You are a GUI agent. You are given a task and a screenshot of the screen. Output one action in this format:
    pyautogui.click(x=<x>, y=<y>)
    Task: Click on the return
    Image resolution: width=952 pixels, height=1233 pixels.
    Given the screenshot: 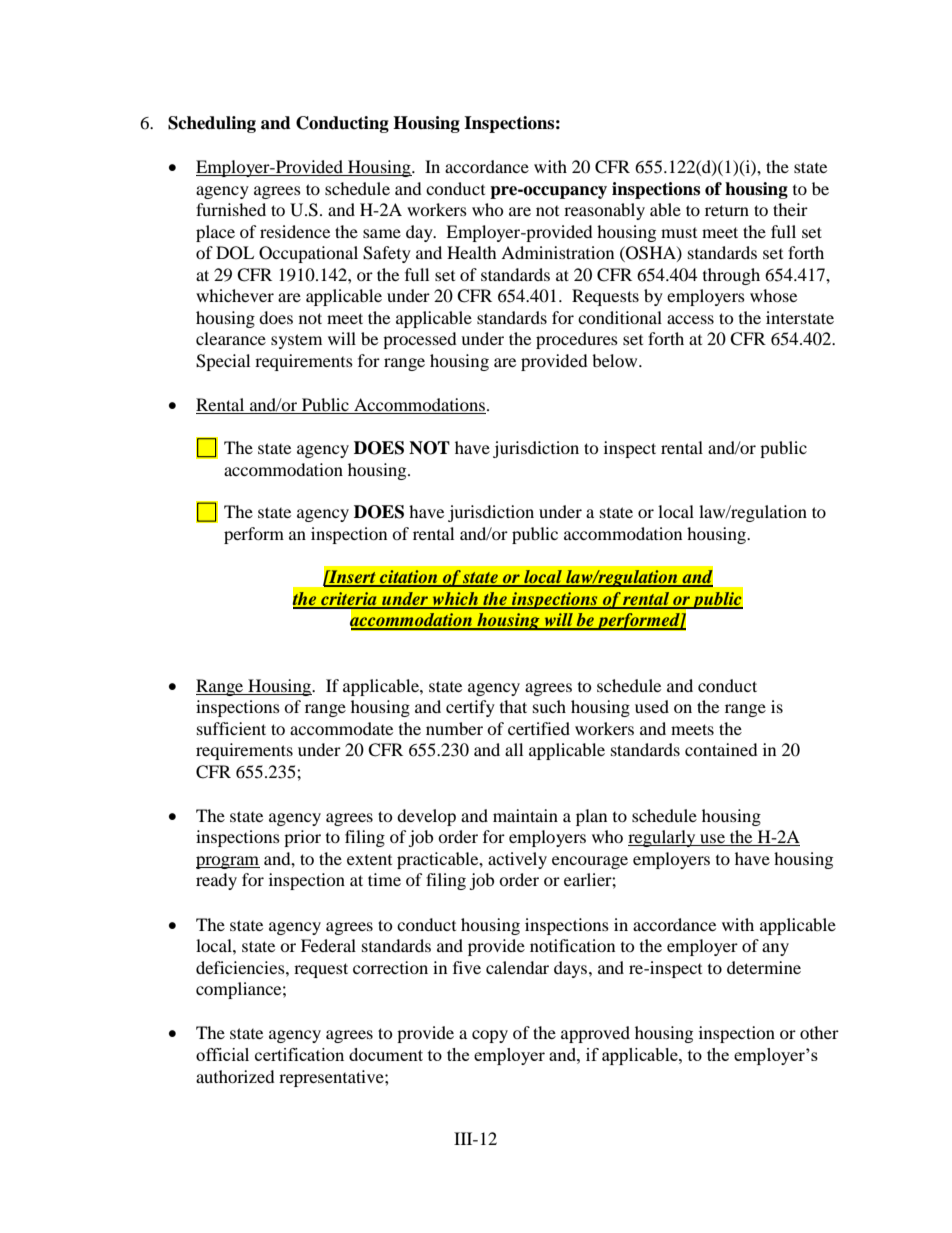 What is the action you would take?
    pyautogui.click(x=727, y=210)
